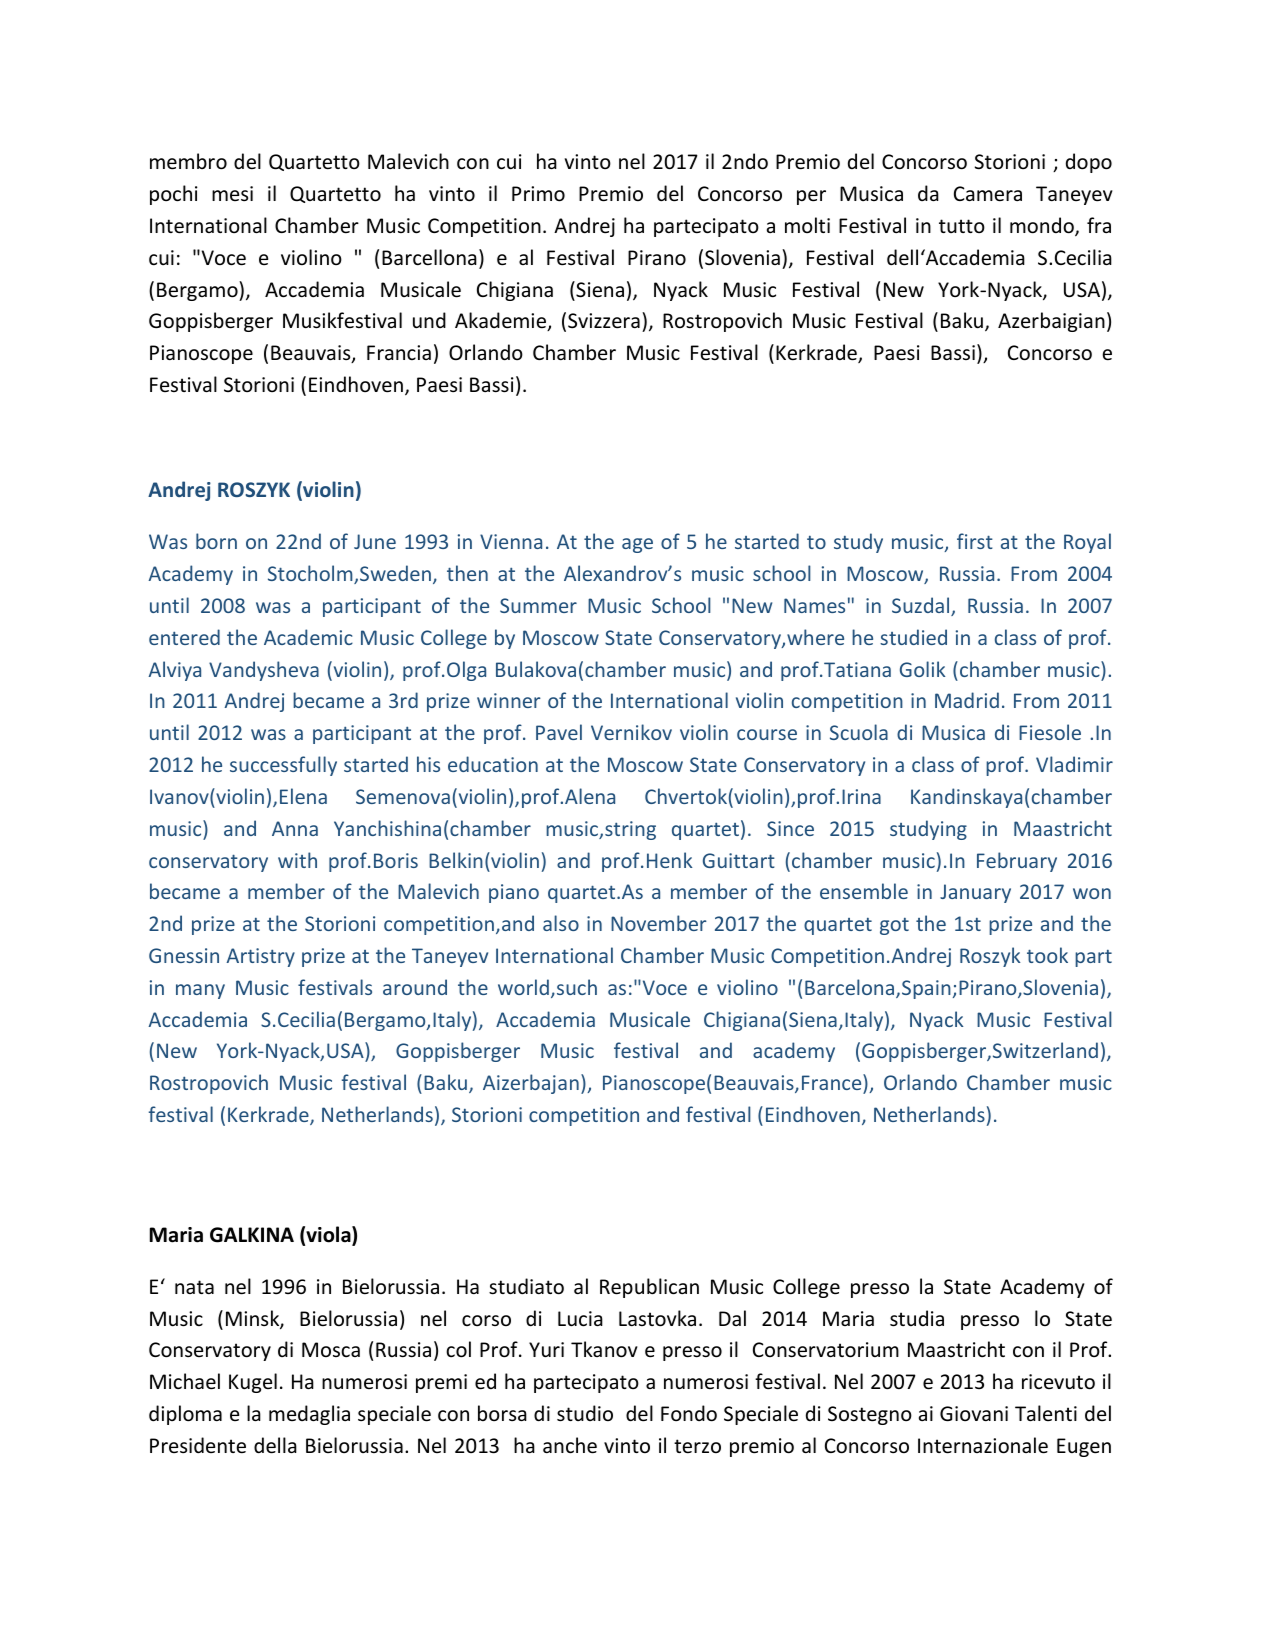 This screenshot has height=1632, width=1261. I want to click on Primo, so click(538, 194).
